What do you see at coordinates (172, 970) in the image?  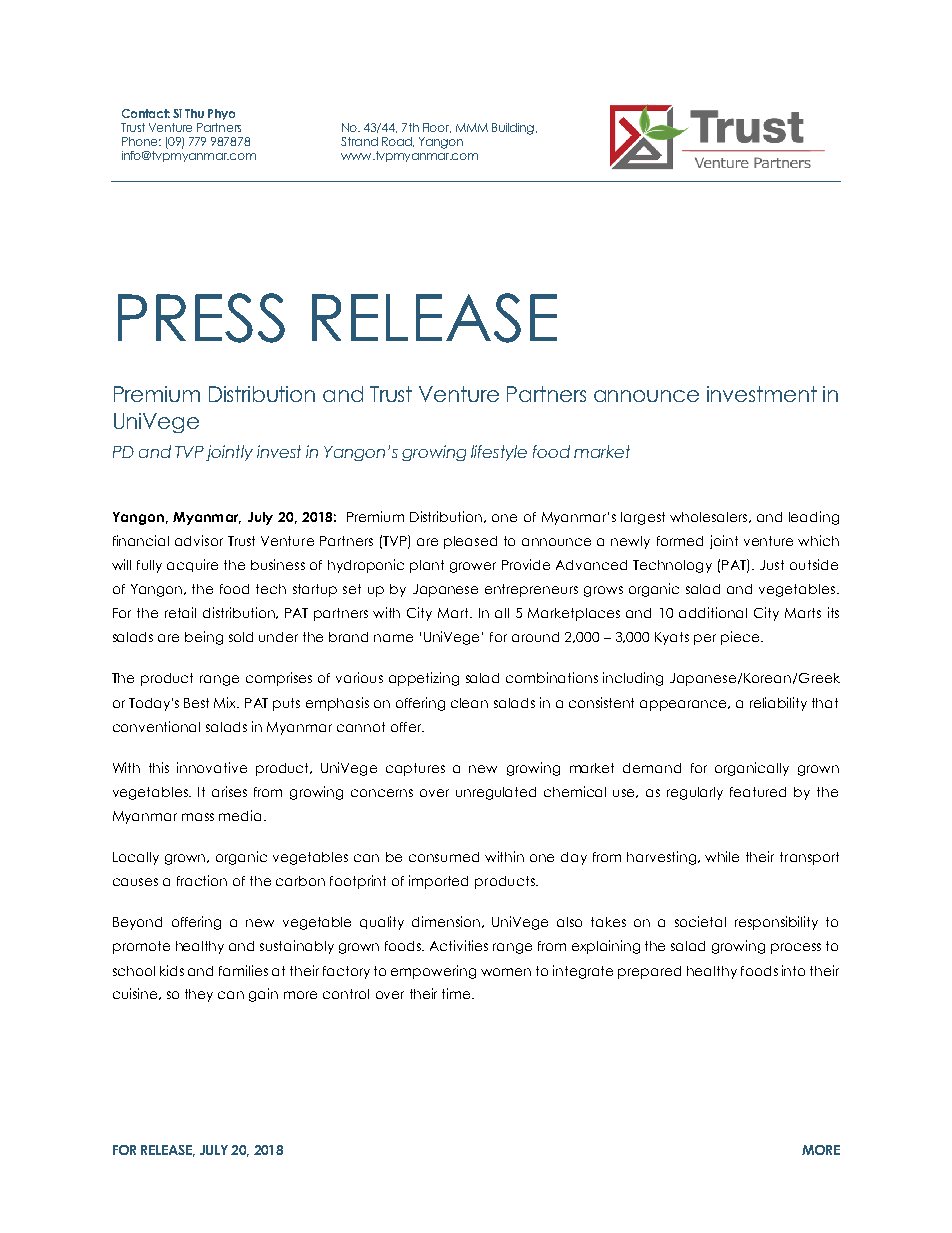 I see `kids` at bounding box center [172, 970].
